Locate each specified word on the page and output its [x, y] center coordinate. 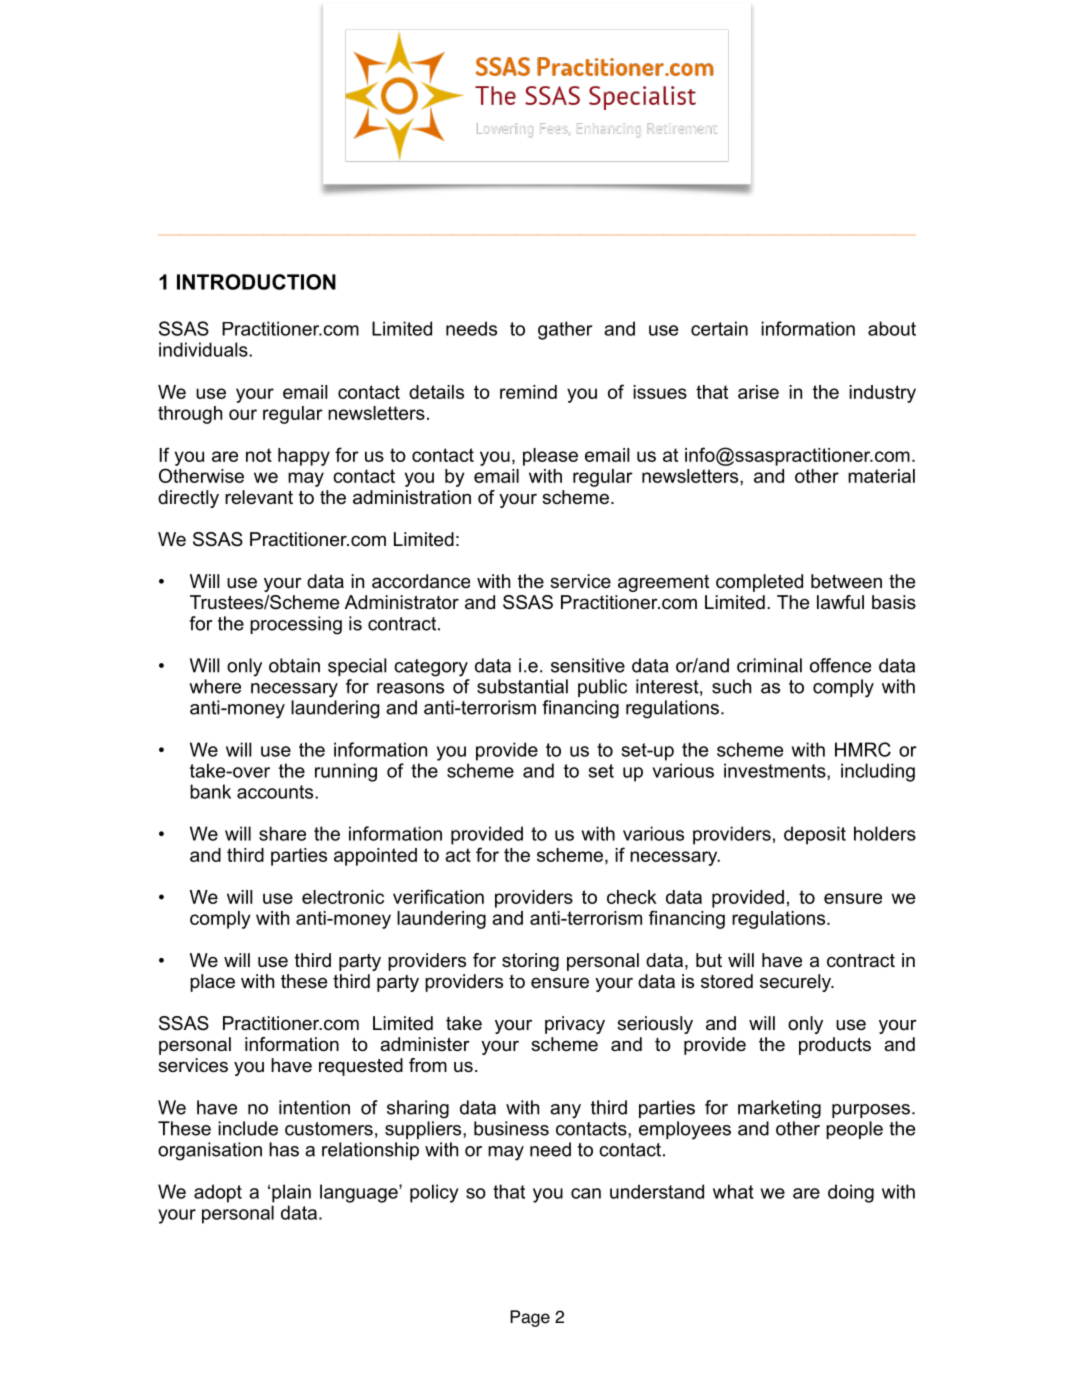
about [892, 328]
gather [565, 330]
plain [291, 1193]
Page [530, 1318]
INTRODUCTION [256, 282]
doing [851, 1193]
